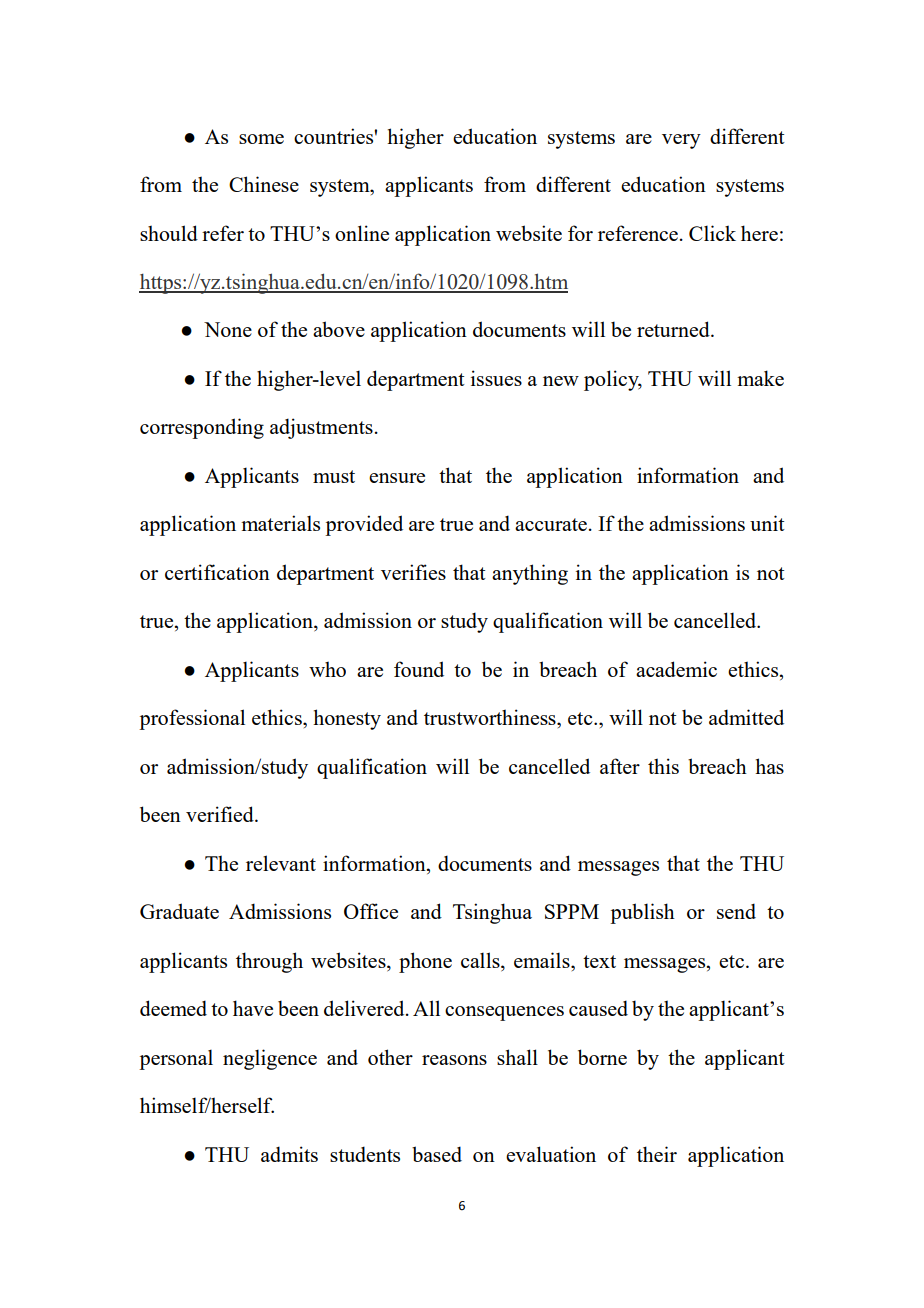 The image size is (924, 1308). What do you see at coordinates (663, 766) in the document?
I see `this` at bounding box center [663, 766].
